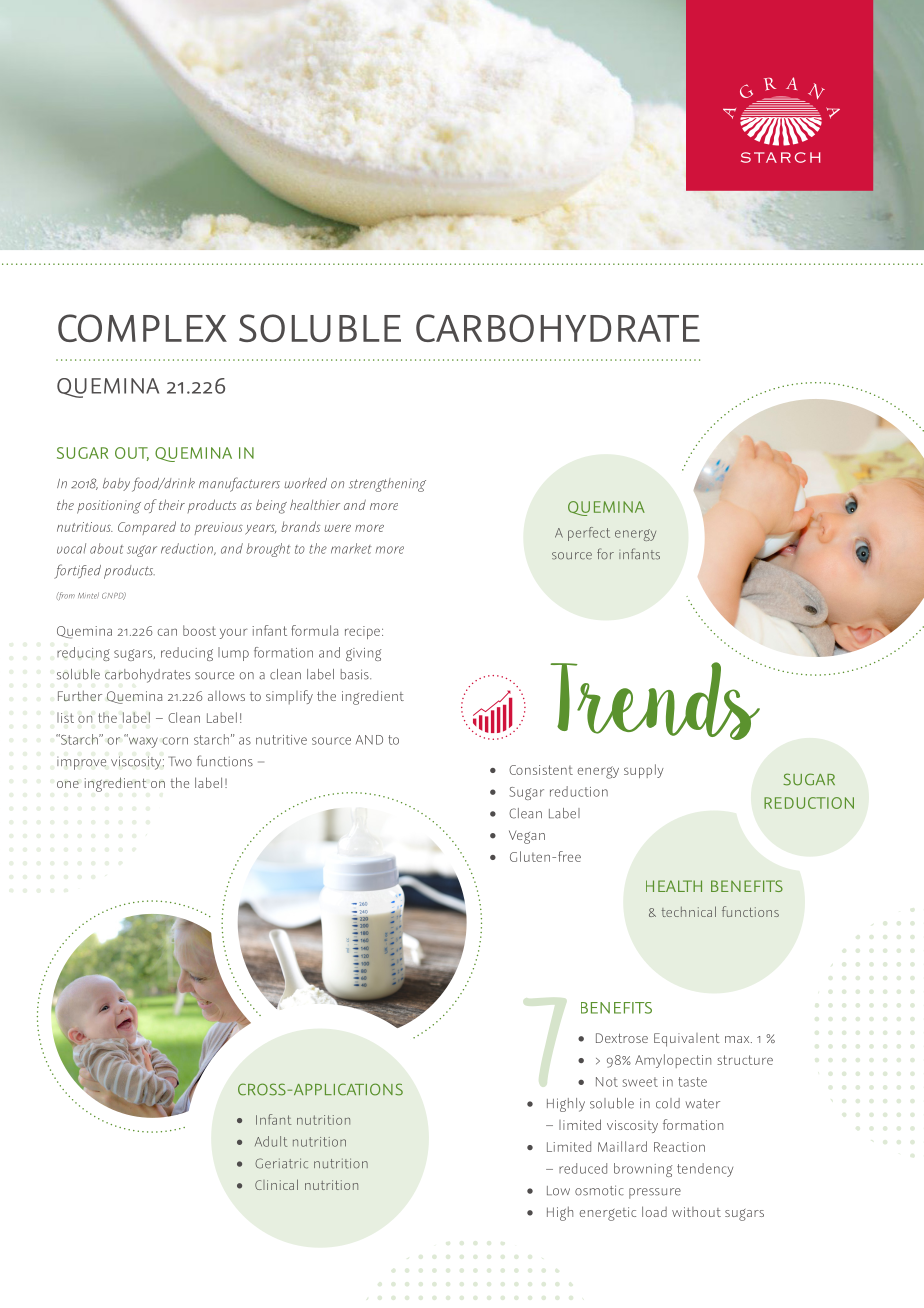 This screenshot has width=924, height=1308. Describe the element at coordinates (387, 485) in the screenshot. I see `strengthening` at that location.
